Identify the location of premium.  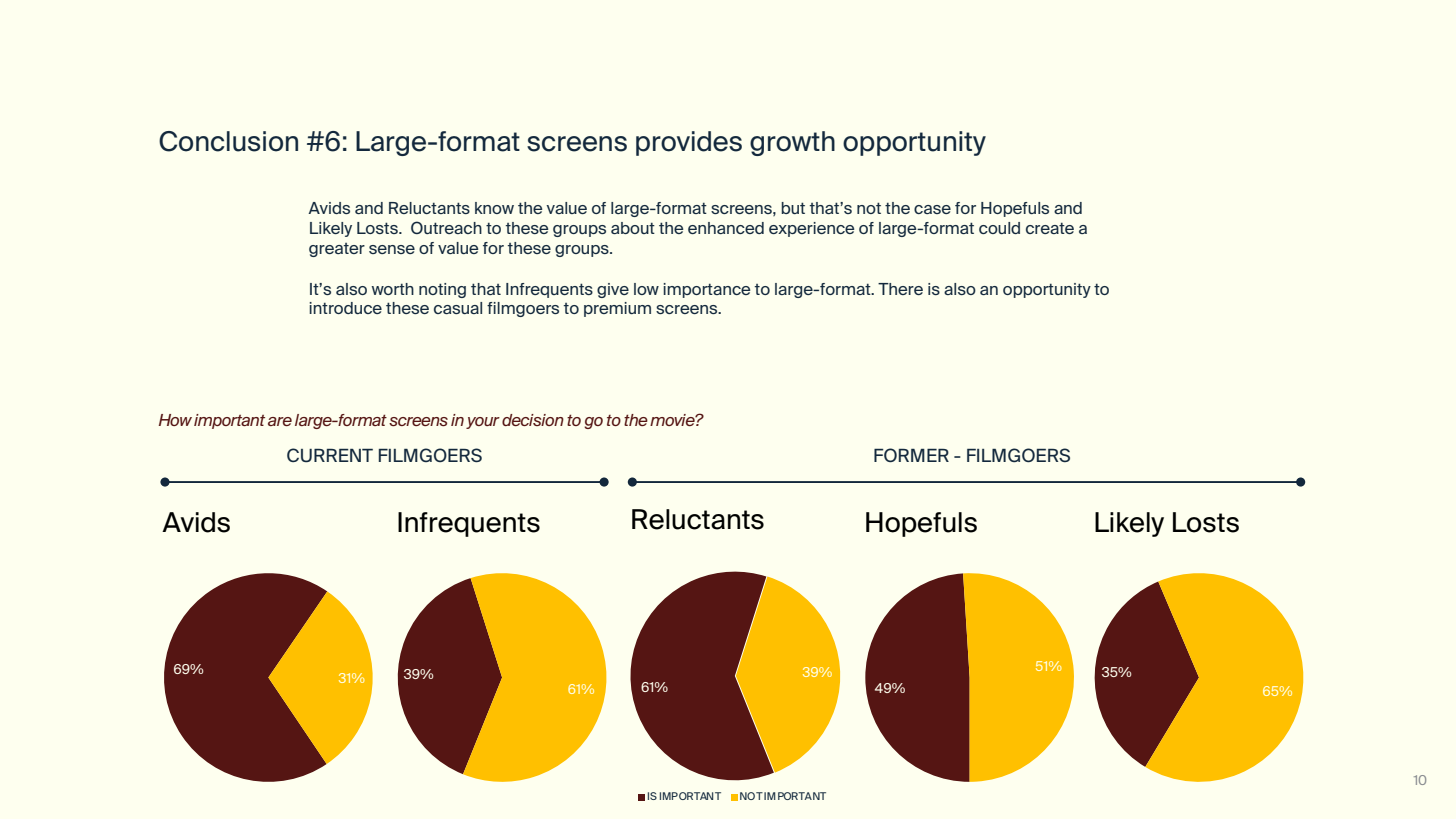
(617, 309).
